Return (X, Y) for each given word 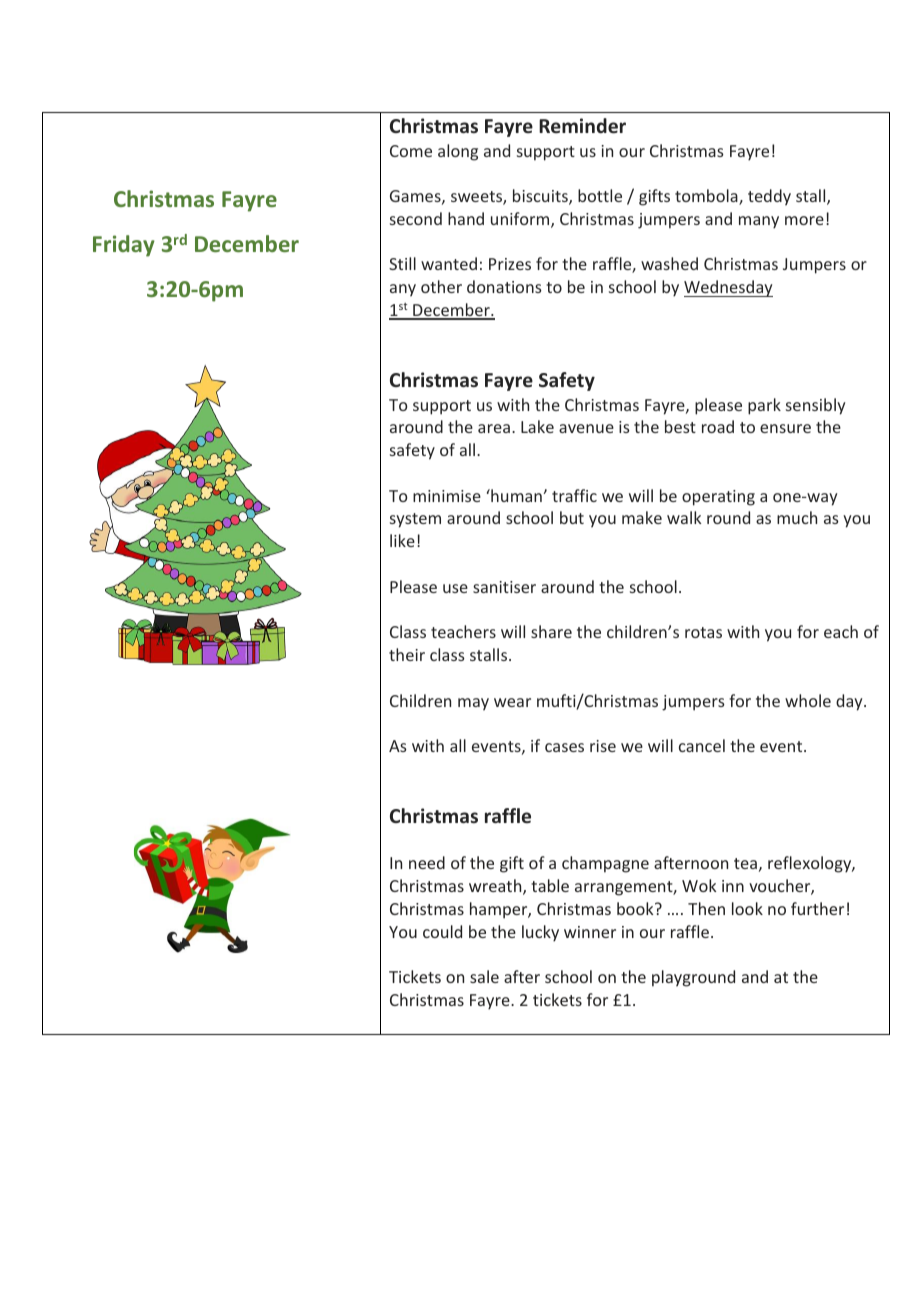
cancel (702, 745)
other (441, 286)
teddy (769, 197)
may (473, 704)
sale (484, 976)
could (442, 931)
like (402, 540)
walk (684, 517)
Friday (124, 246)
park (764, 406)
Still (402, 263)
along (458, 152)
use (455, 588)
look (747, 908)
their (407, 654)
